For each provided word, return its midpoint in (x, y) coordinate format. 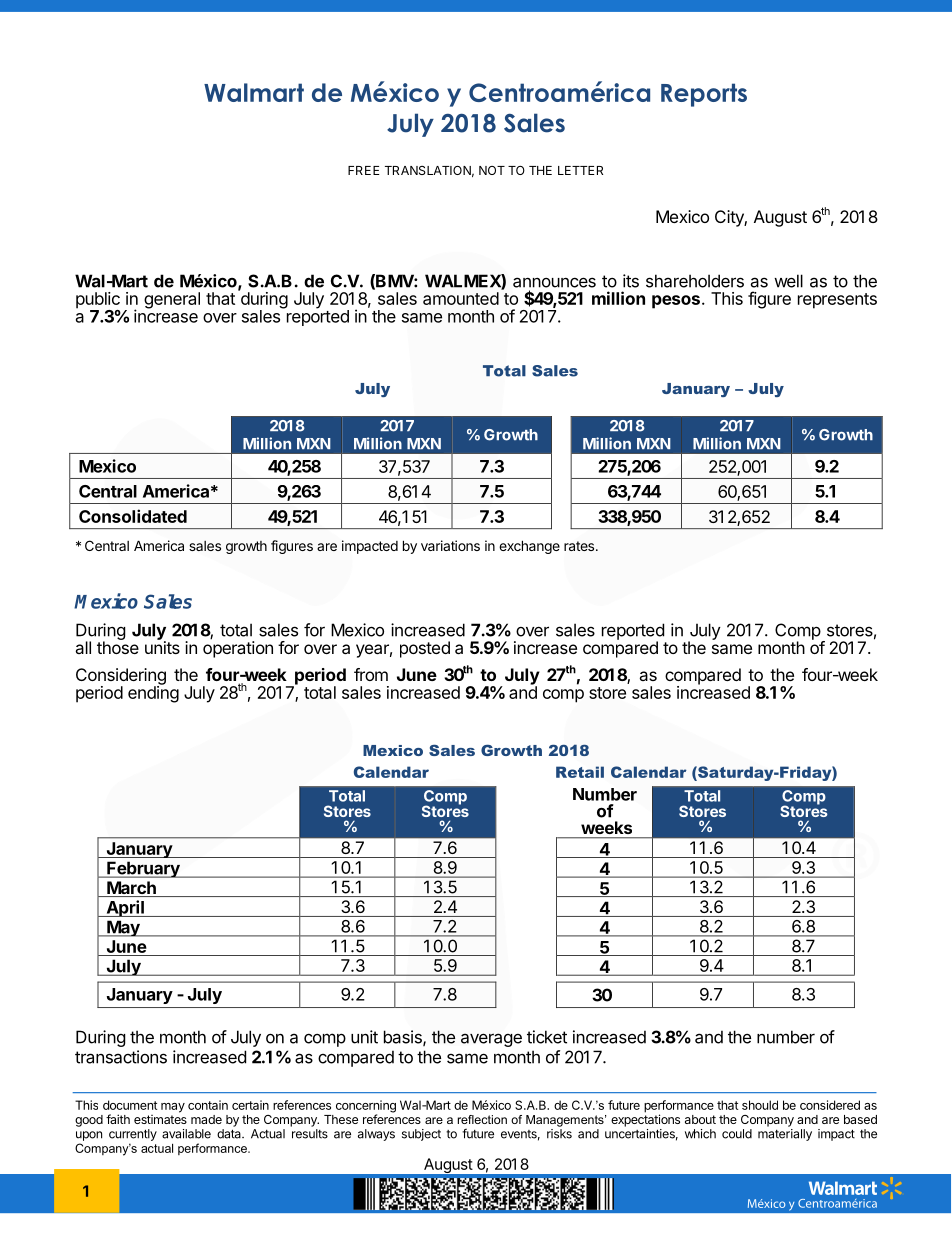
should (760, 1105)
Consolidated (133, 516)
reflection (482, 1119)
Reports (704, 95)
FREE (364, 170)
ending (153, 693)
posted (425, 649)
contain (208, 1105)
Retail (580, 772)
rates (580, 546)
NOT (492, 170)
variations (450, 545)
